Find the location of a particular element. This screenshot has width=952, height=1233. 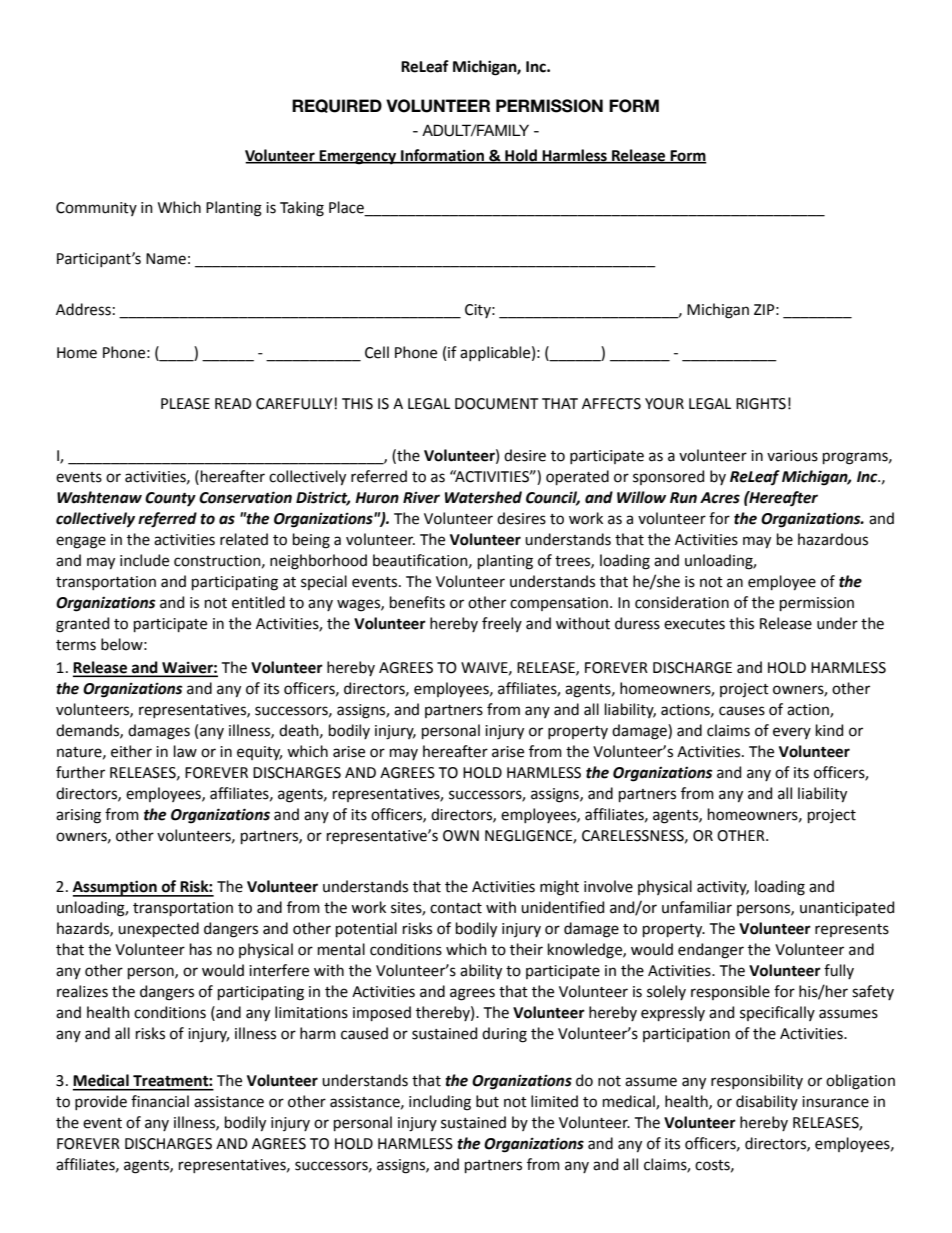

freely is located at coordinates (502, 624).
